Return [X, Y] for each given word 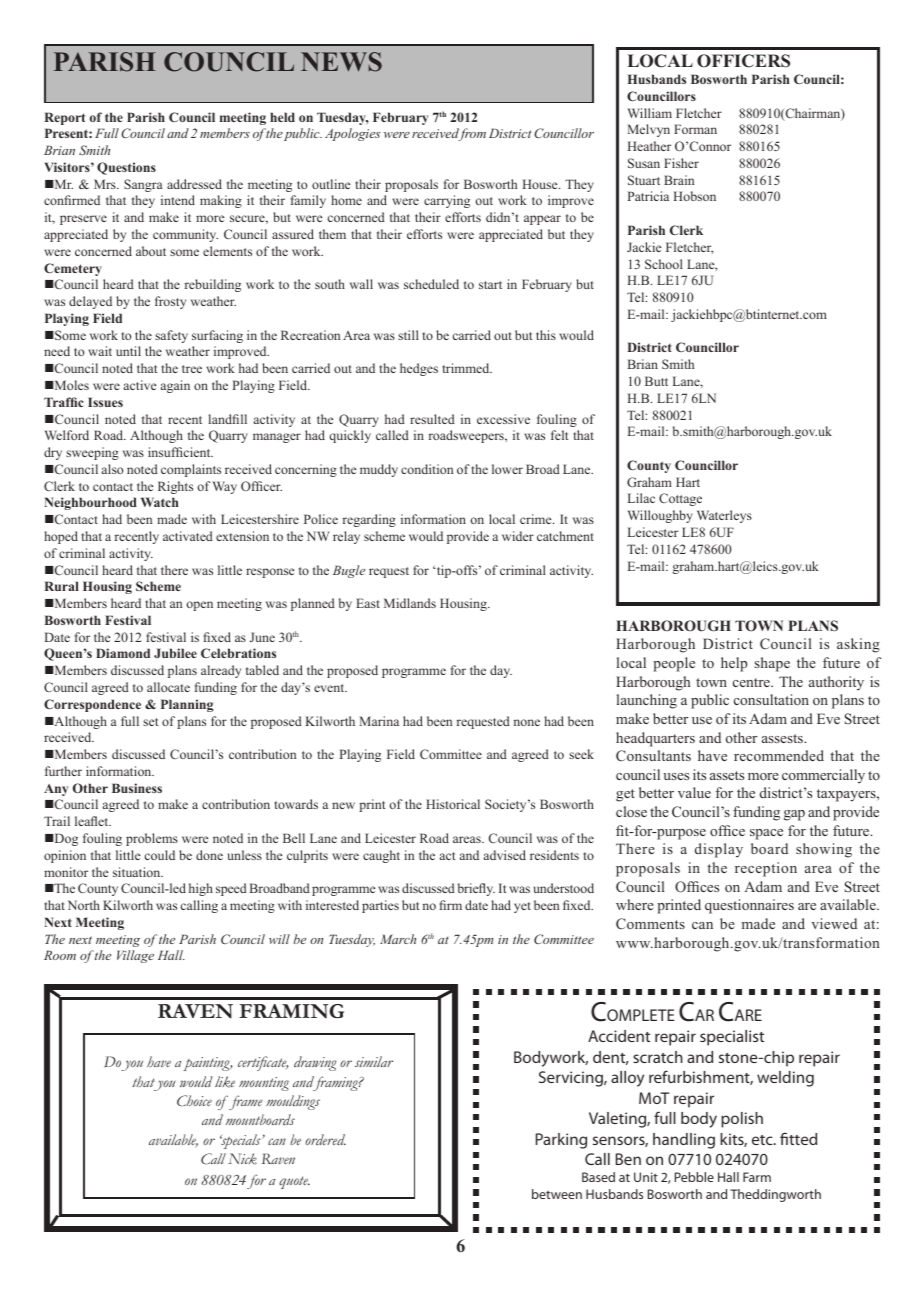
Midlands [410, 603]
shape [772, 664]
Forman [695, 129]
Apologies [352, 134]
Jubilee [175, 653]
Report [65, 118]
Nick [242, 1159]
